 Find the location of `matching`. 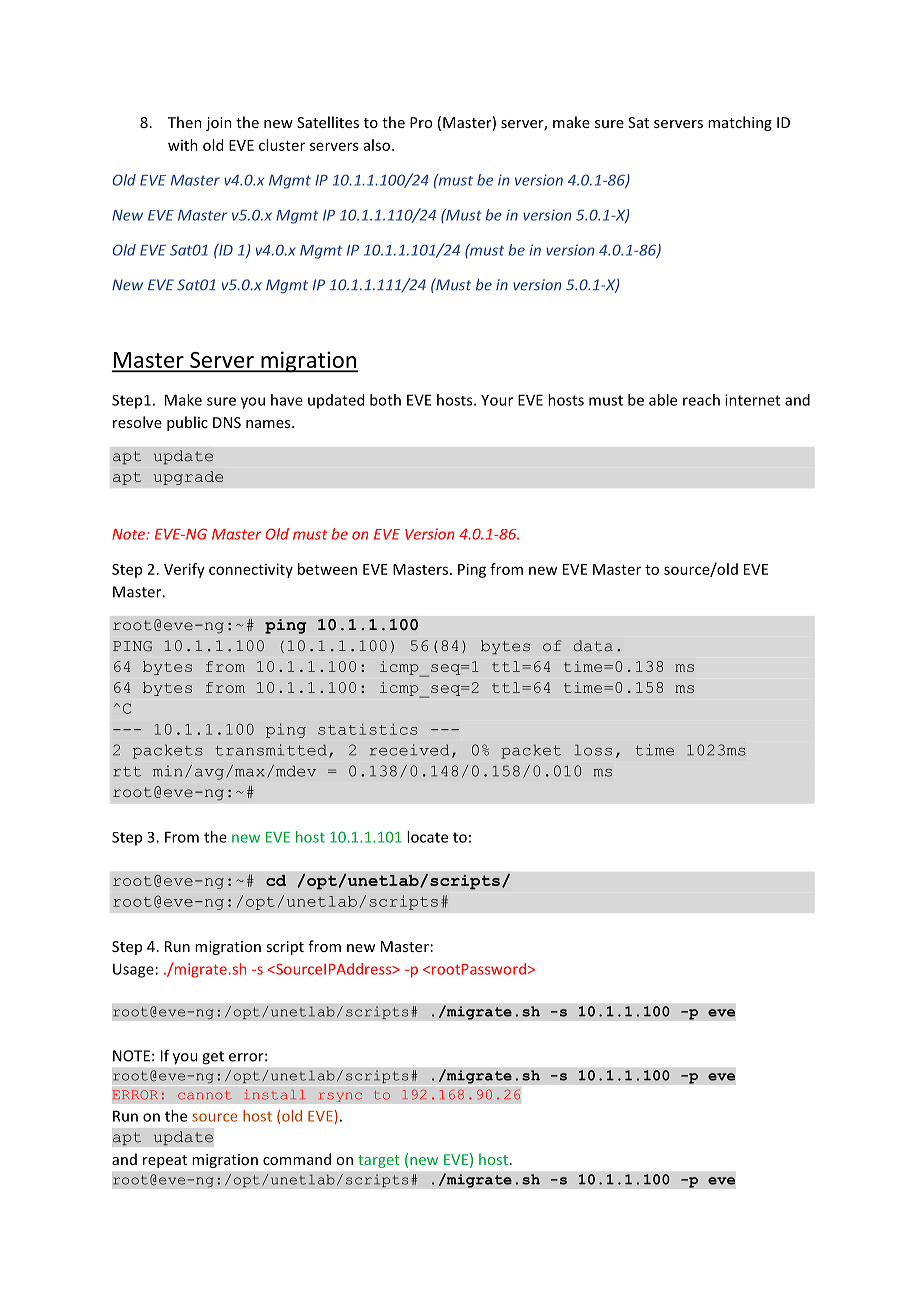

matching is located at coordinates (740, 123).
